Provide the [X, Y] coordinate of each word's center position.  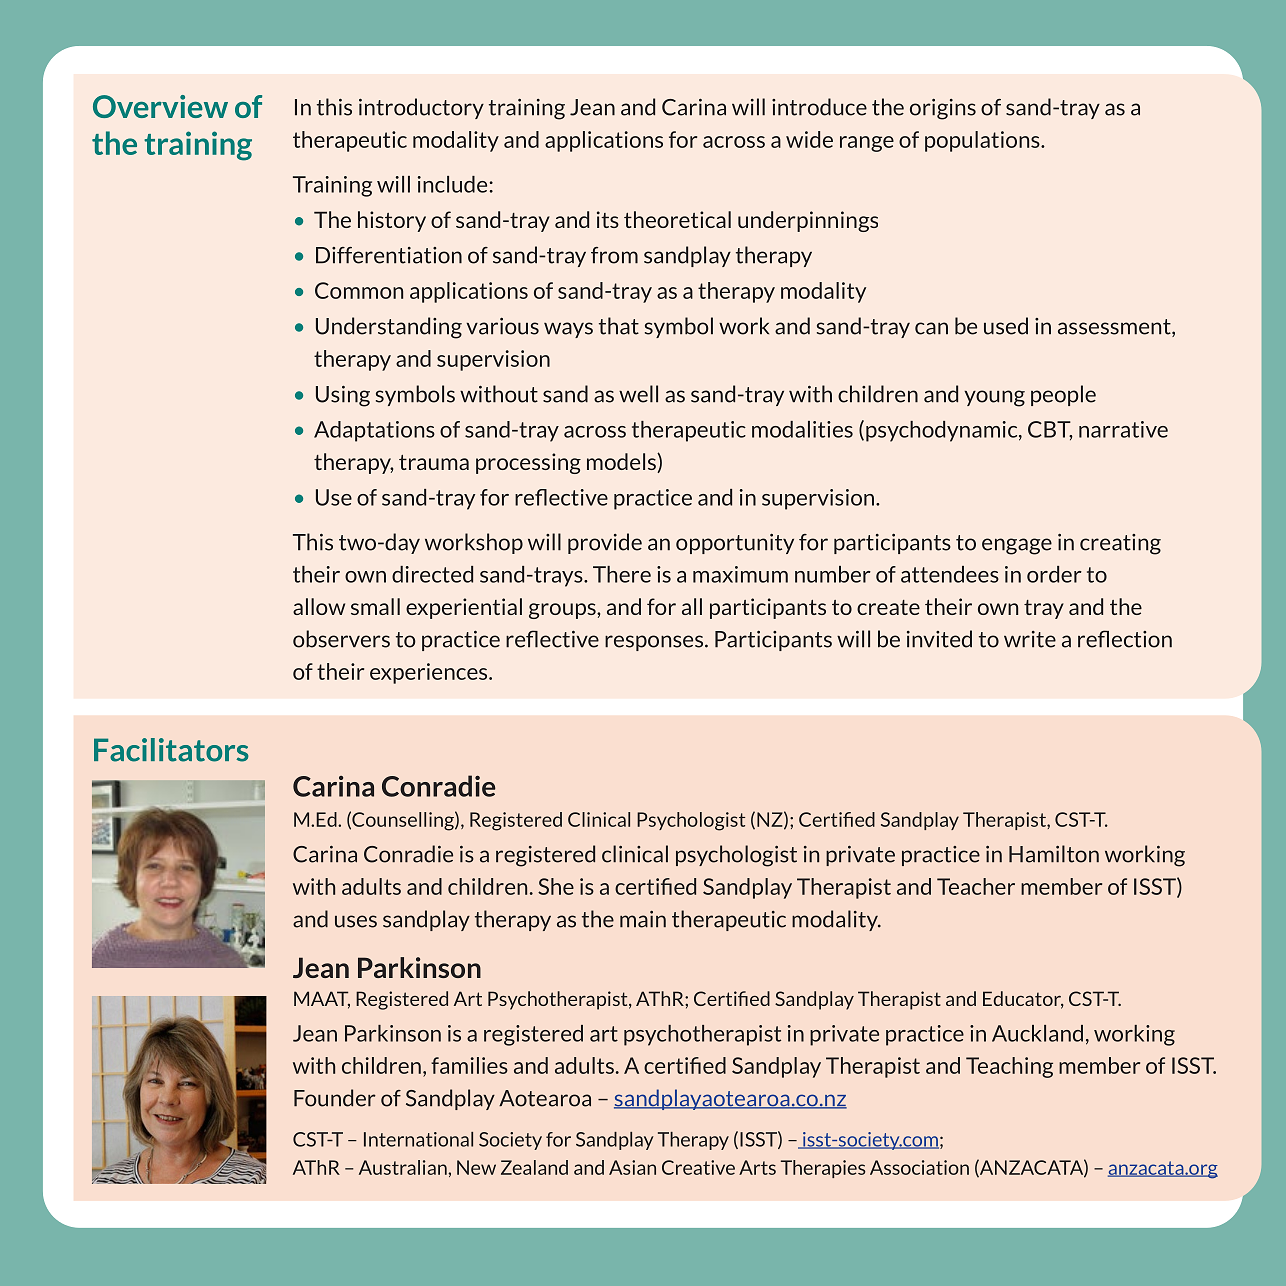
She [556, 886]
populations [983, 141]
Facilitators [171, 750]
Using [343, 396]
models [622, 463]
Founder [335, 1098]
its [608, 219]
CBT [1050, 430]
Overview [160, 106]
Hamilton [1054, 854]
